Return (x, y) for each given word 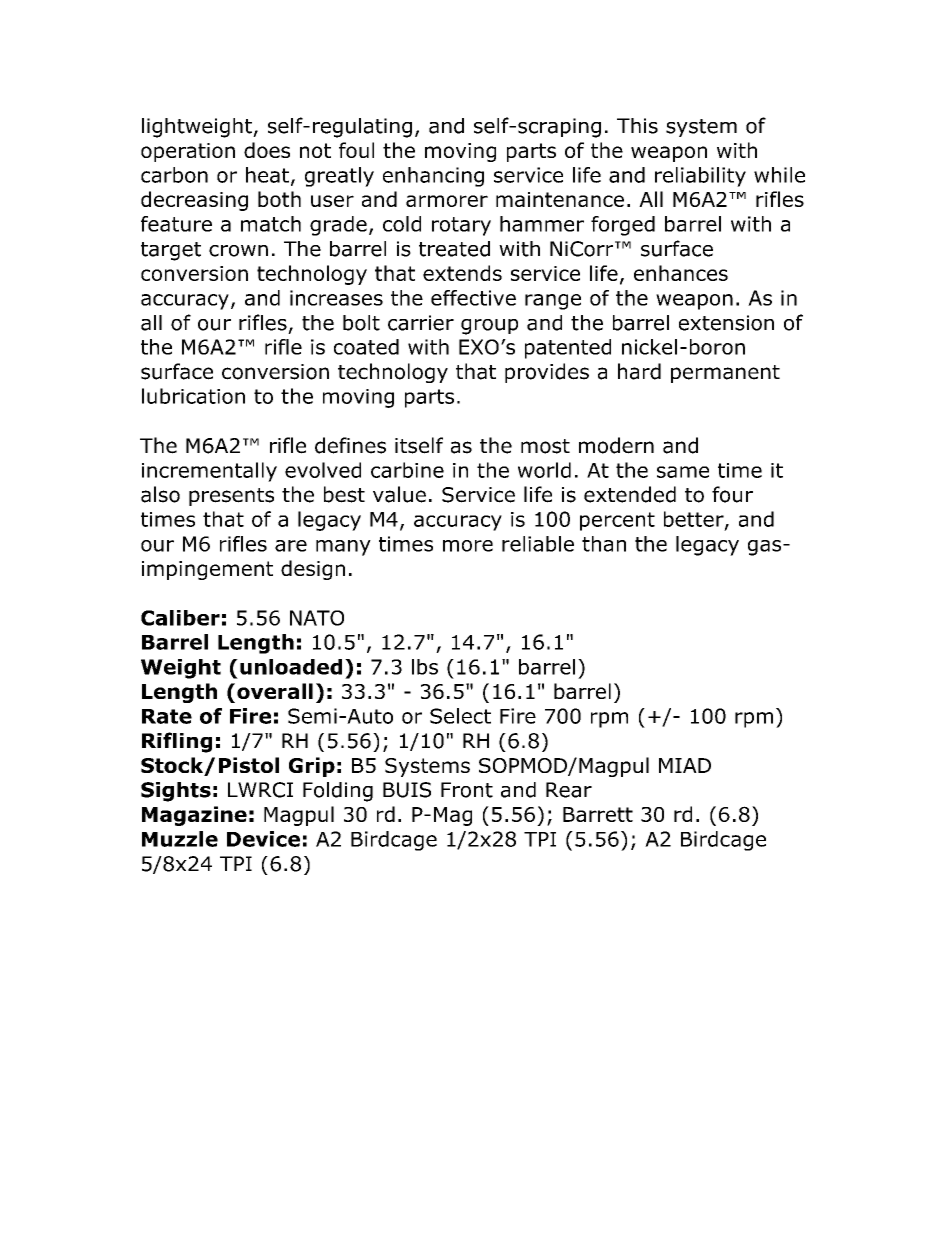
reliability (700, 177)
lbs (425, 667)
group (489, 327)
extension (726, 323)
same (683, 472)
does (267, 150)
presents (231, 497)
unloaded (291, 667)
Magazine (194, 816)
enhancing (433, 177)
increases (336, 298)
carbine (407, 470)
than (604, 544)
